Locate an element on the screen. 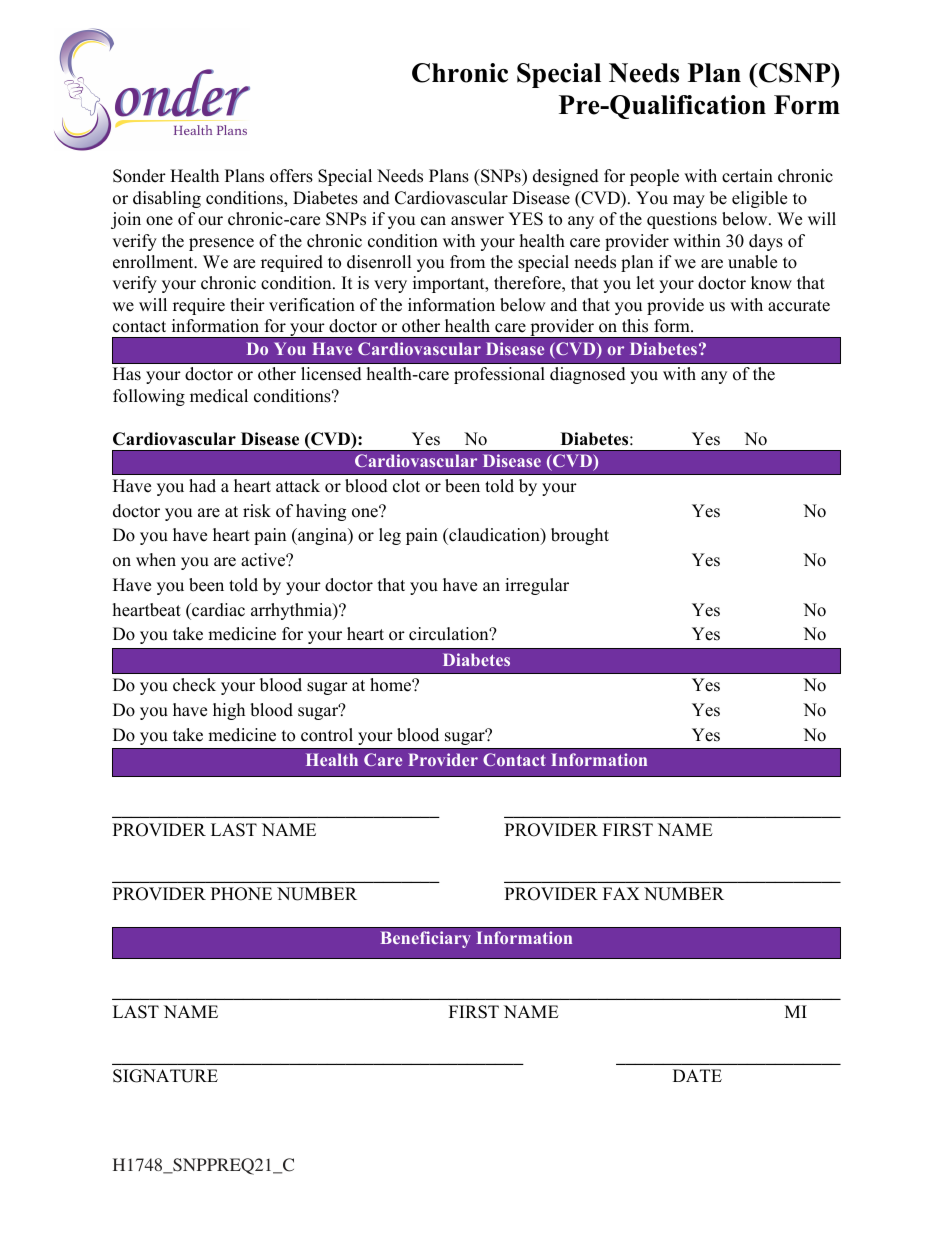 The width and height of the screenshot is (952, 1233). Beneficiary is located at coordinates (426, 939).
